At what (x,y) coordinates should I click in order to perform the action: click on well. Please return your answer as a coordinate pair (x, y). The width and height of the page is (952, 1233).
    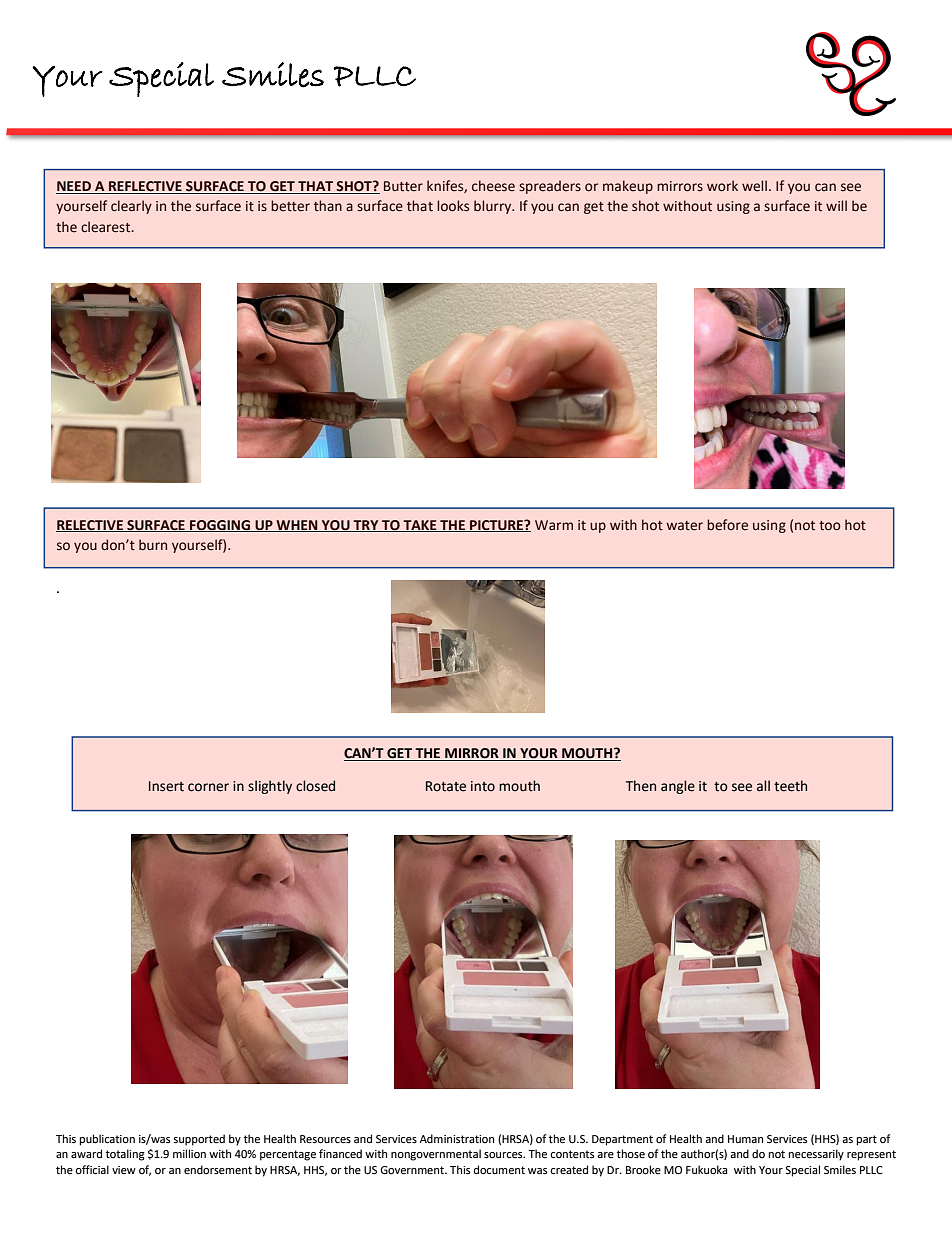
    Looking at the image, I should click on (754, 186).
